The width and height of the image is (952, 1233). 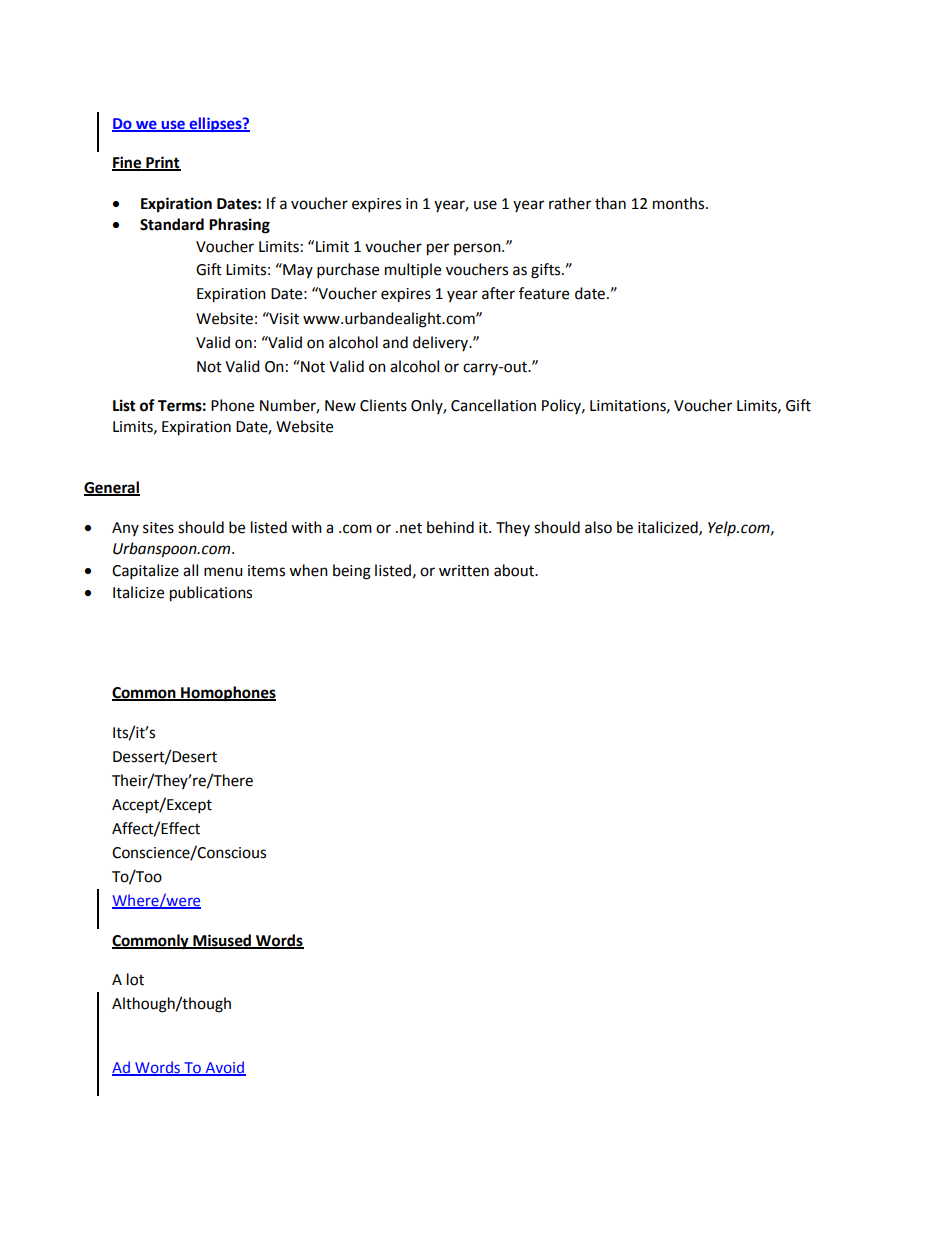 I want to click on lot, so click(x=135, y=979).
